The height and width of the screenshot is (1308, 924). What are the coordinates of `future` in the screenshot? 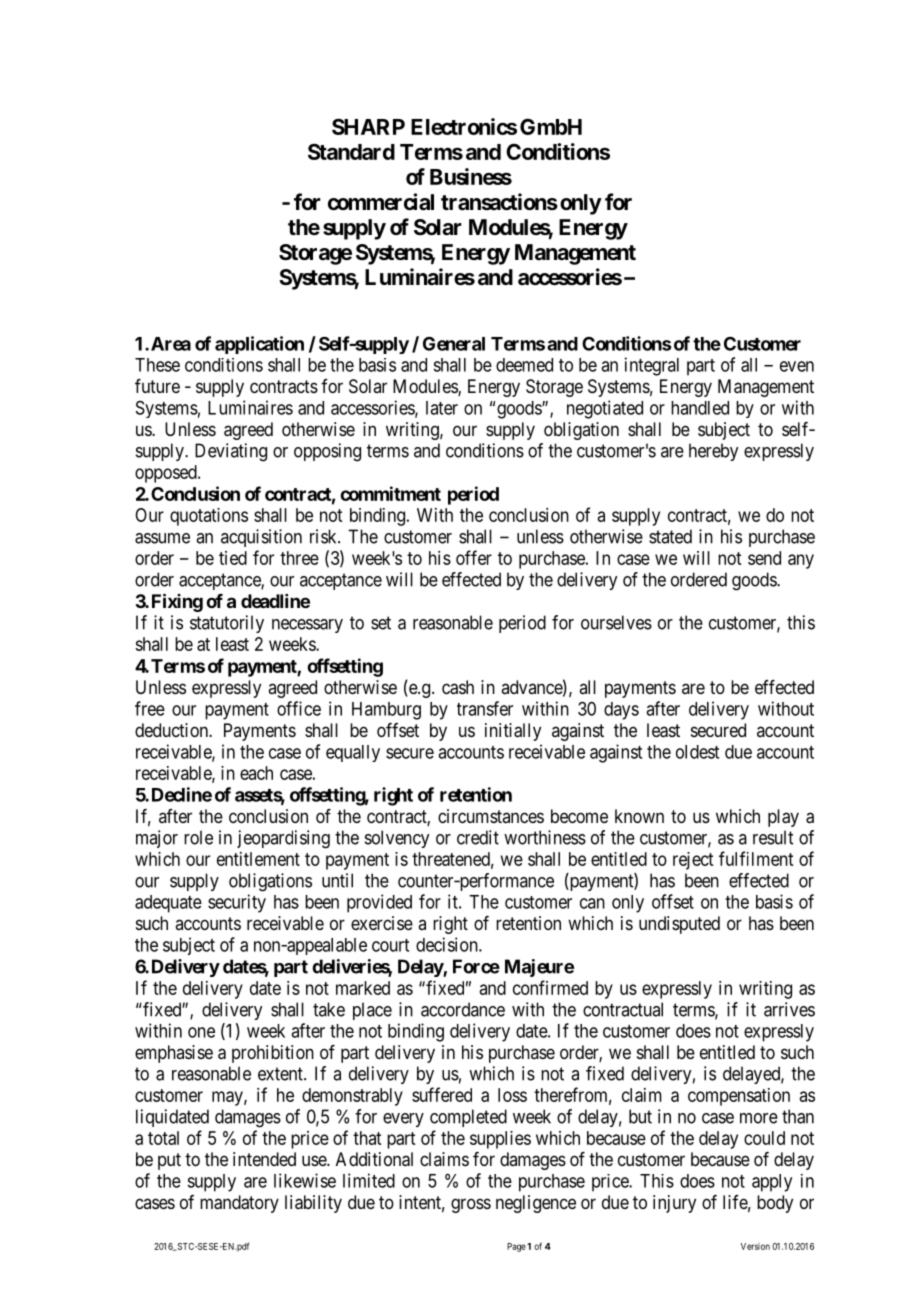 It's located at (157, 386).
